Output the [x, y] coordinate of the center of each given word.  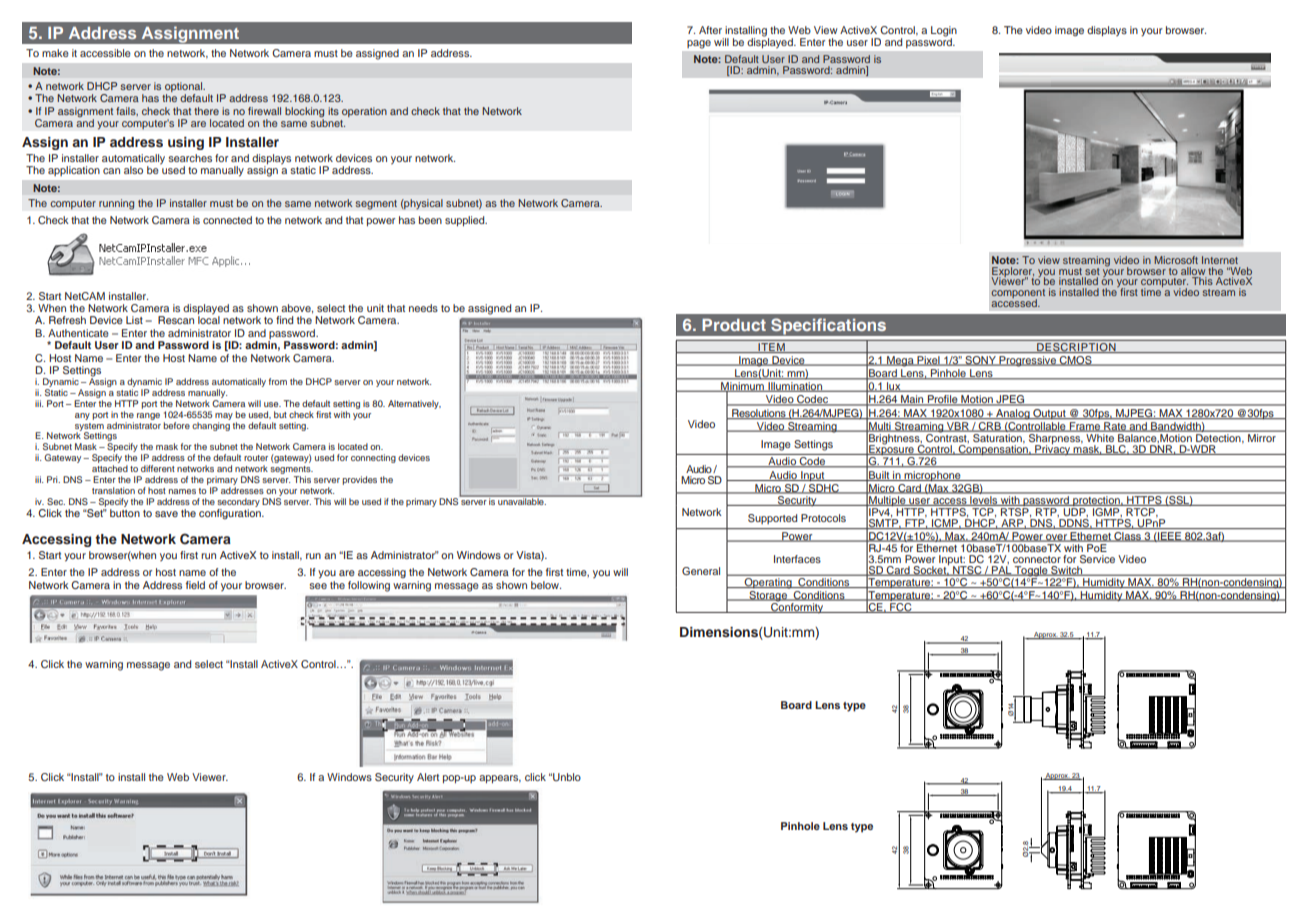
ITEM [771, 348]
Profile [943, 400]
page [699, 44]
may [224, 416]
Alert [428, 777]
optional [185, 88]
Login [944, 31]
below [546, 585]
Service [1097, 559]
